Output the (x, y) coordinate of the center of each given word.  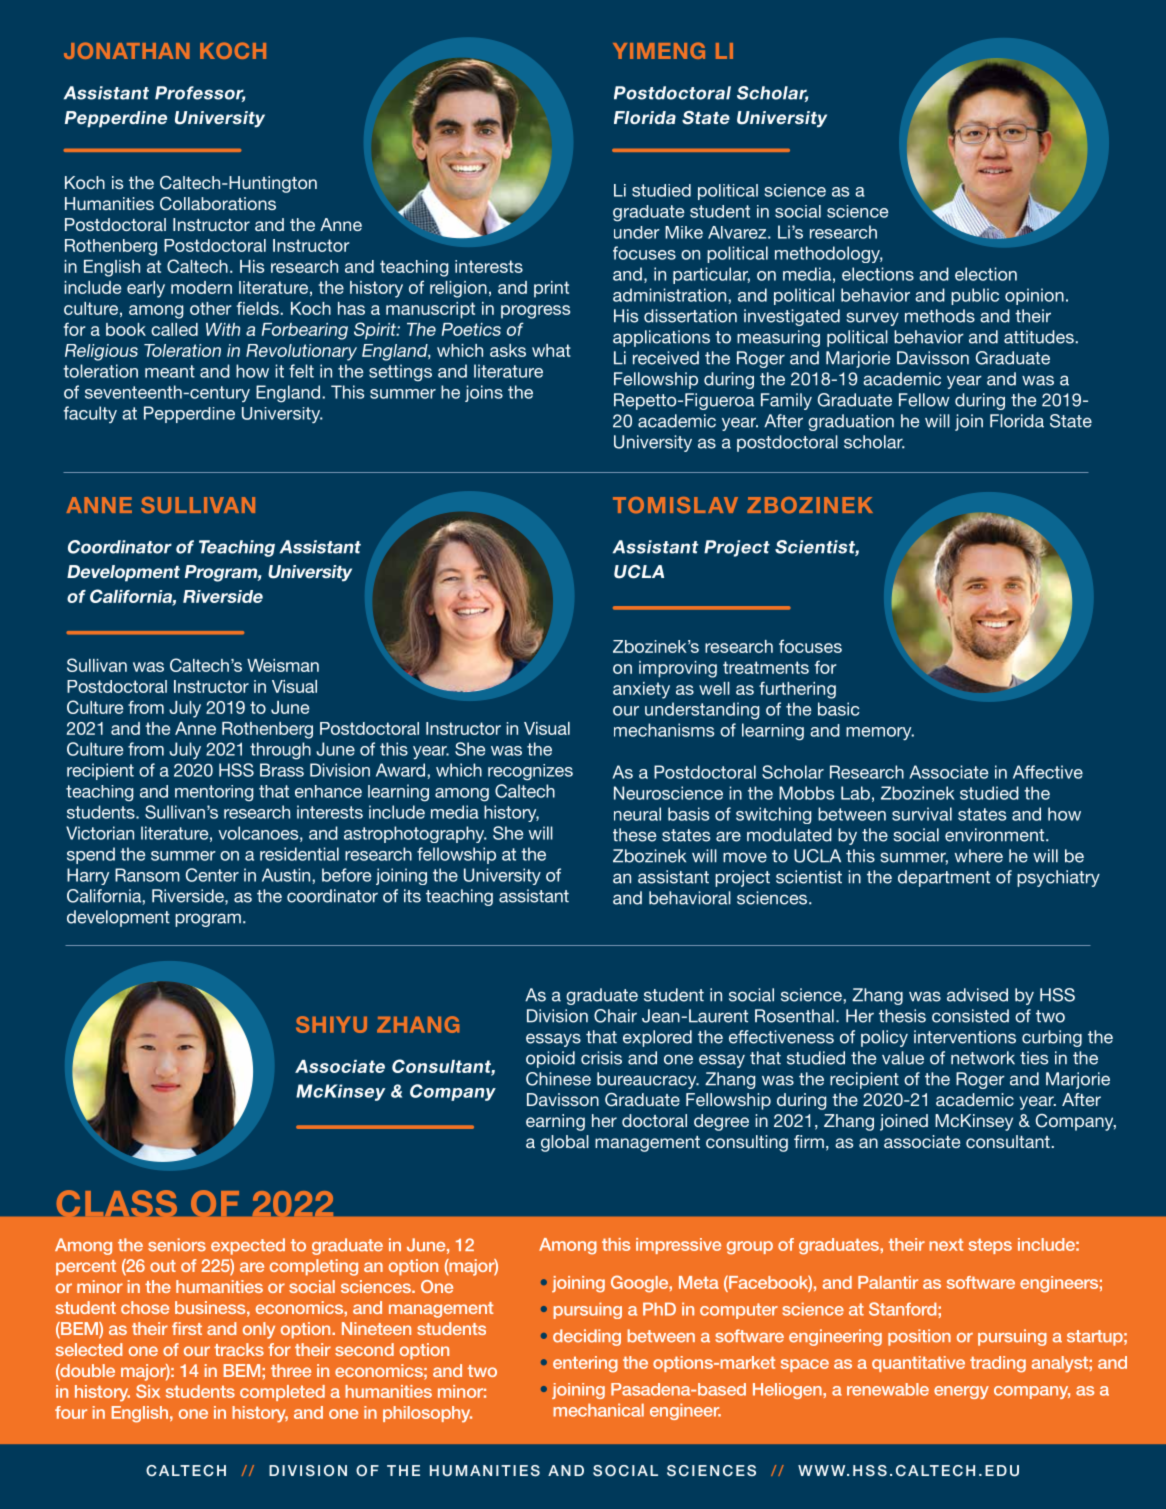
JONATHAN (127, 50)
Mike (684, 232)
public (975, 296)
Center (212, 875)
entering (585, 1364)
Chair (615, 1016)
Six (148, 1391)
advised (977, 995)
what (551, 350)
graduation (851, 422)
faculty (90, 414)
